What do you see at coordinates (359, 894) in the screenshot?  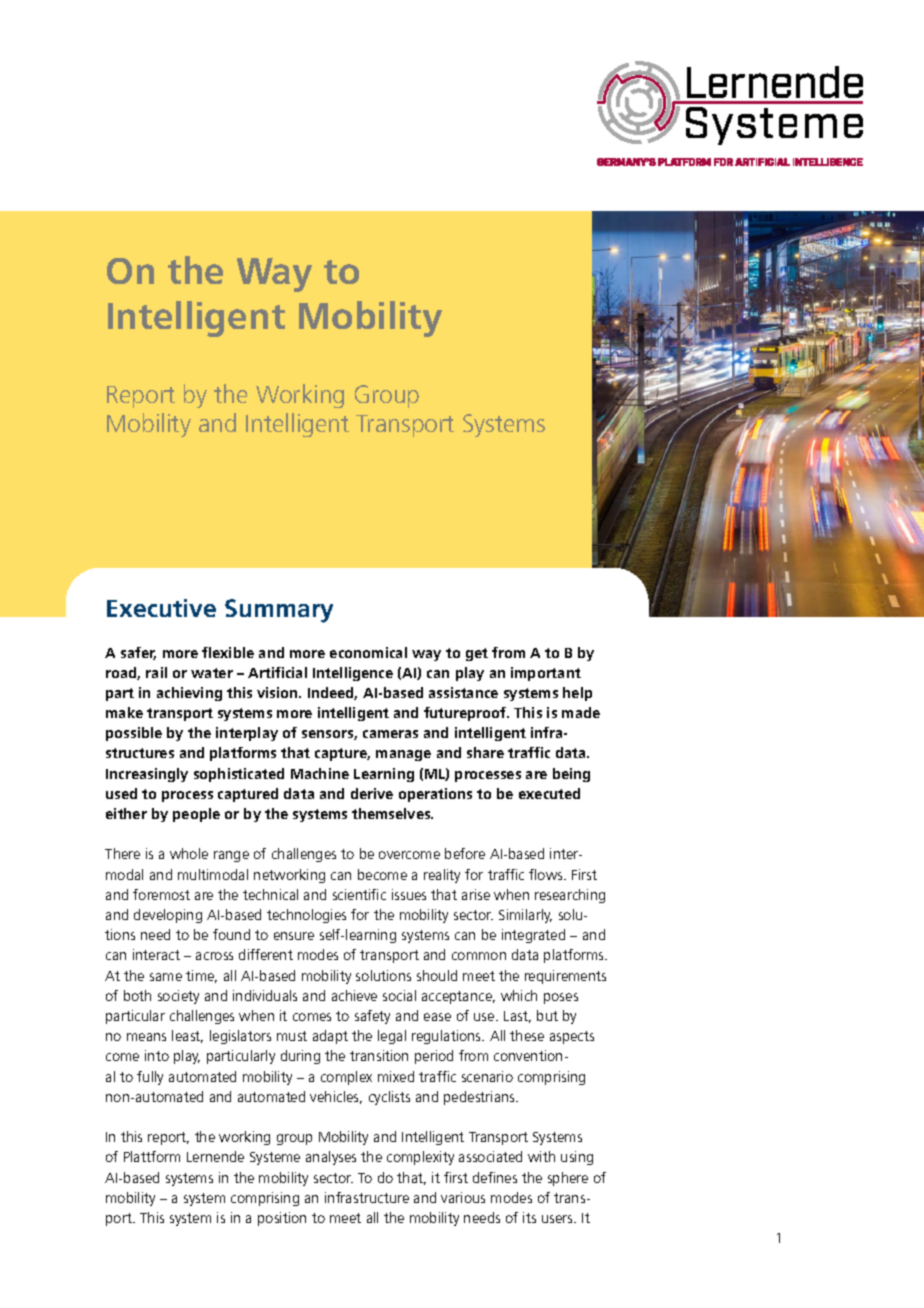 I see `scientific` at bounding box center [359, 894].
